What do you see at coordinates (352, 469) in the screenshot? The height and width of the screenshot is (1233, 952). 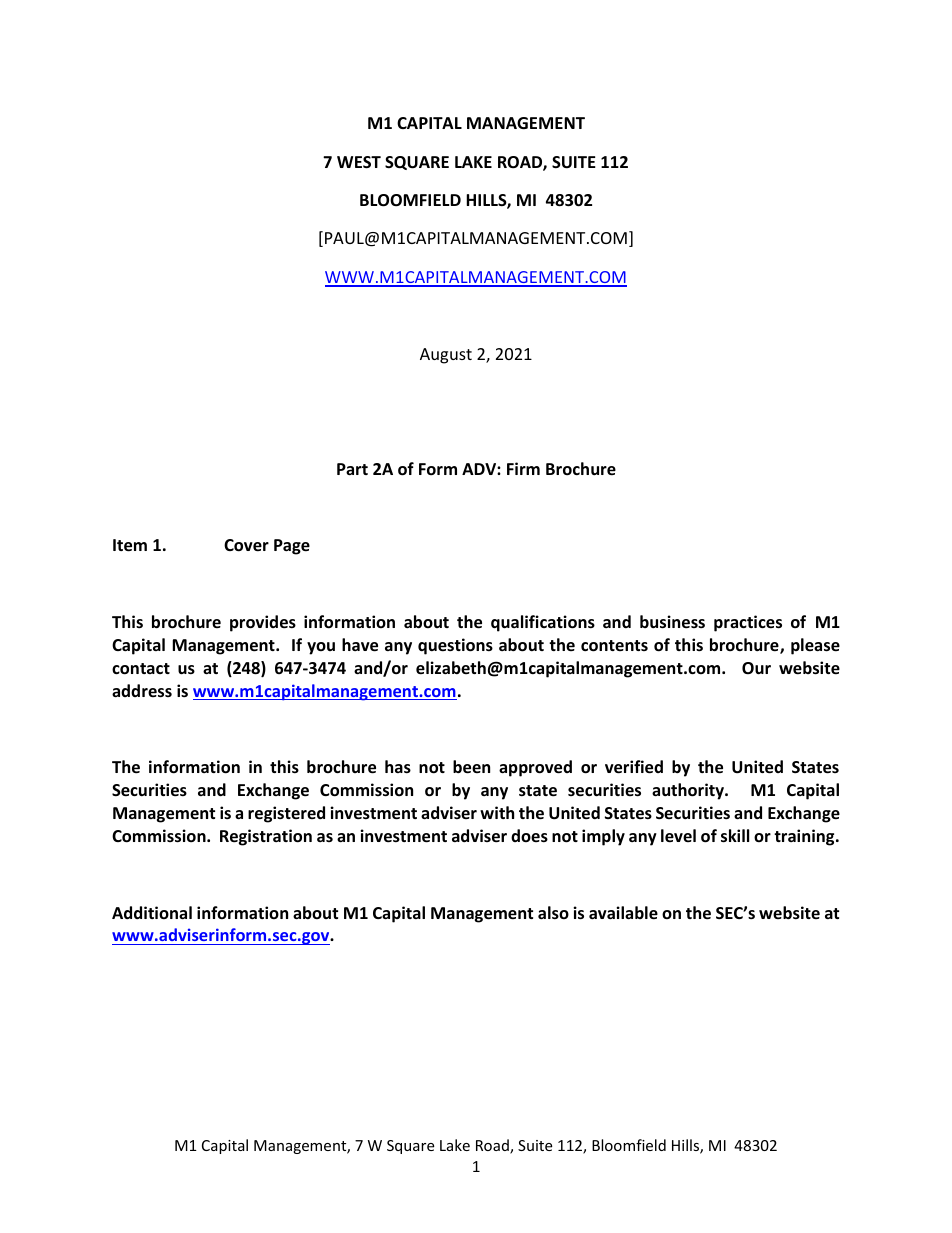 I see `Part` at bounding box center [352, 469].
